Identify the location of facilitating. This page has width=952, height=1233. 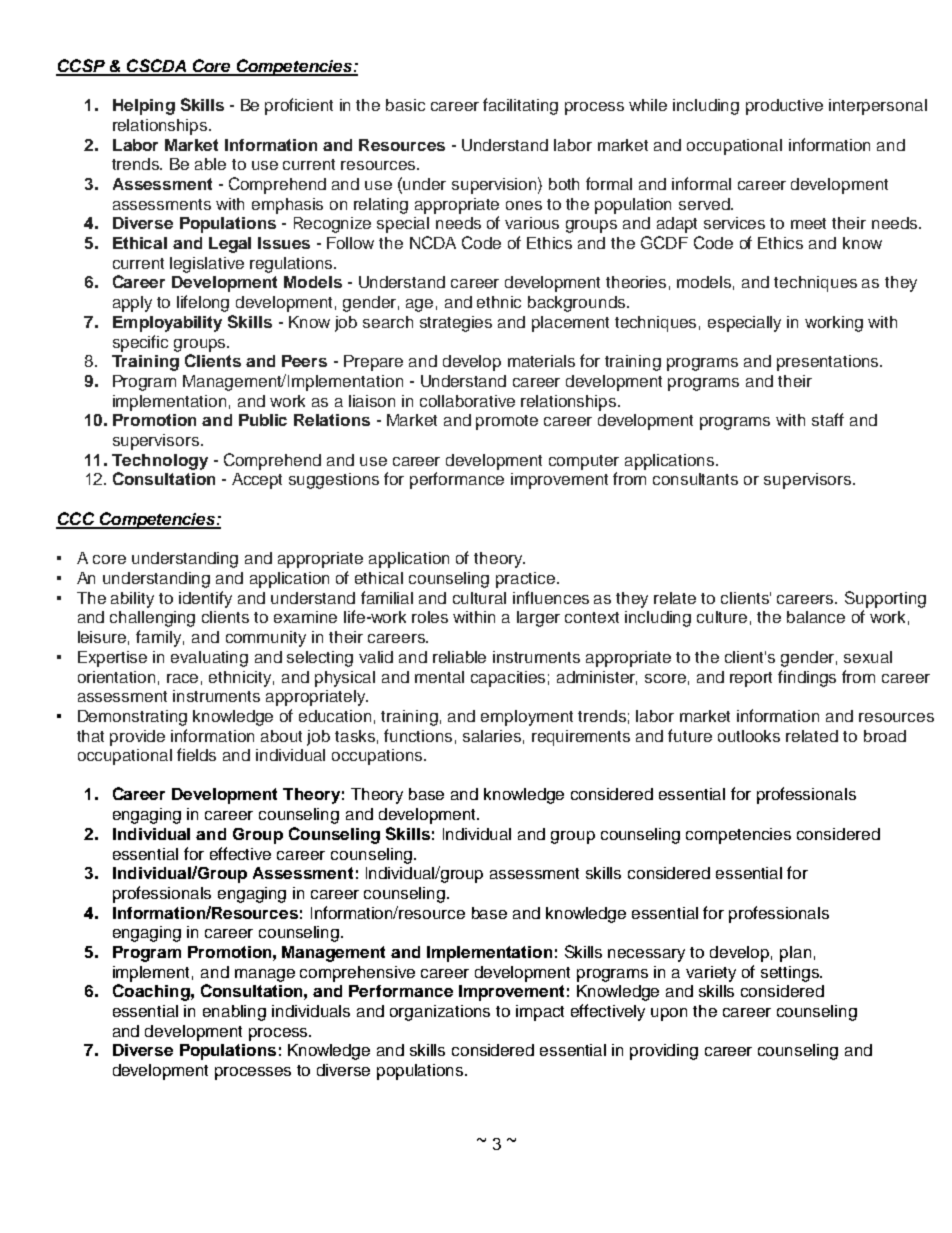
(520, 106).
